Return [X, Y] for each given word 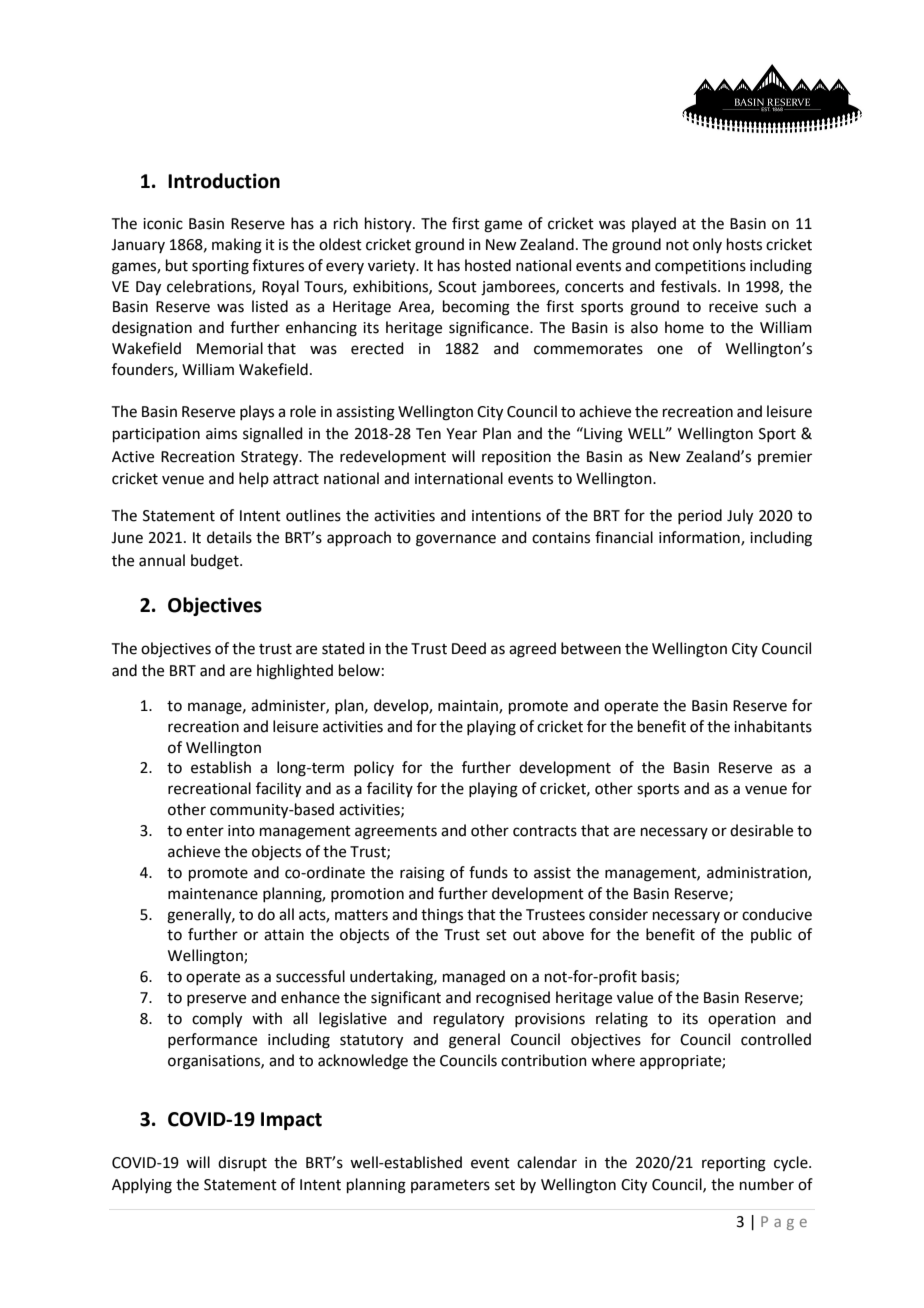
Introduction [224, 181]
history [389, 224]
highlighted [295, 672]
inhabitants [773, 726]
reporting [734, 1164]
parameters [450, 1186]
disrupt [242, 1163]
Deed [469, 648]
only [707, 245]
